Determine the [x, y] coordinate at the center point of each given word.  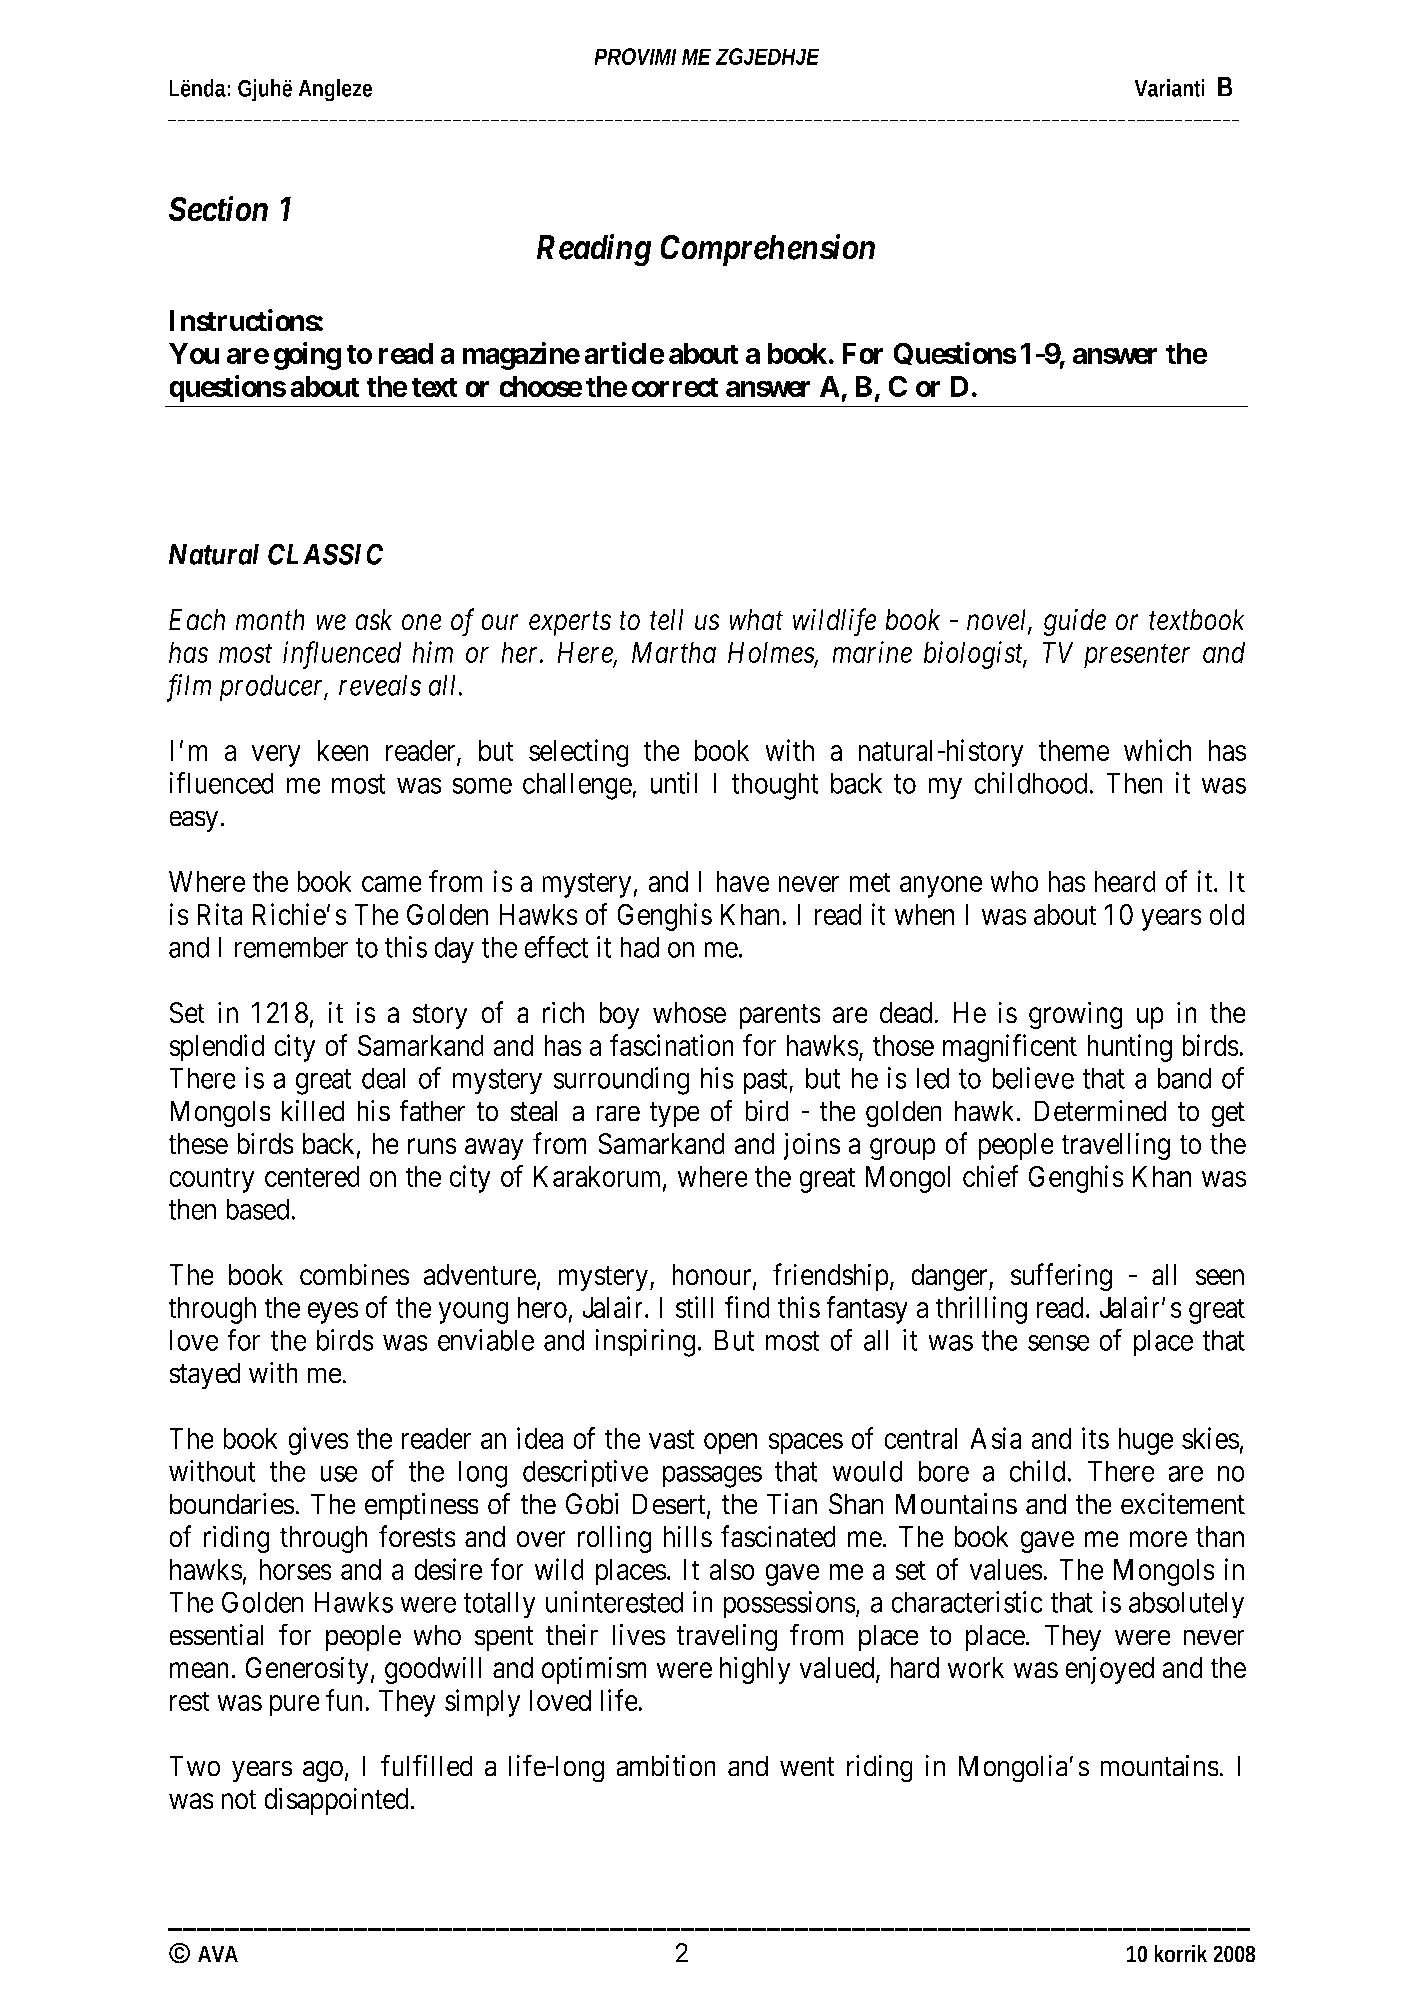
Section [218, 209]
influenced [342, 655]
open [731, 1444]
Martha [674, 652]
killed [313, 1111]
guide [1074, 622]
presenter [1137, 657]
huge [1145, 1441]
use [339, 1474]
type [674, 1114]
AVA [218, 1954]
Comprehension [767, 250]
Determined [1100, 1111]
